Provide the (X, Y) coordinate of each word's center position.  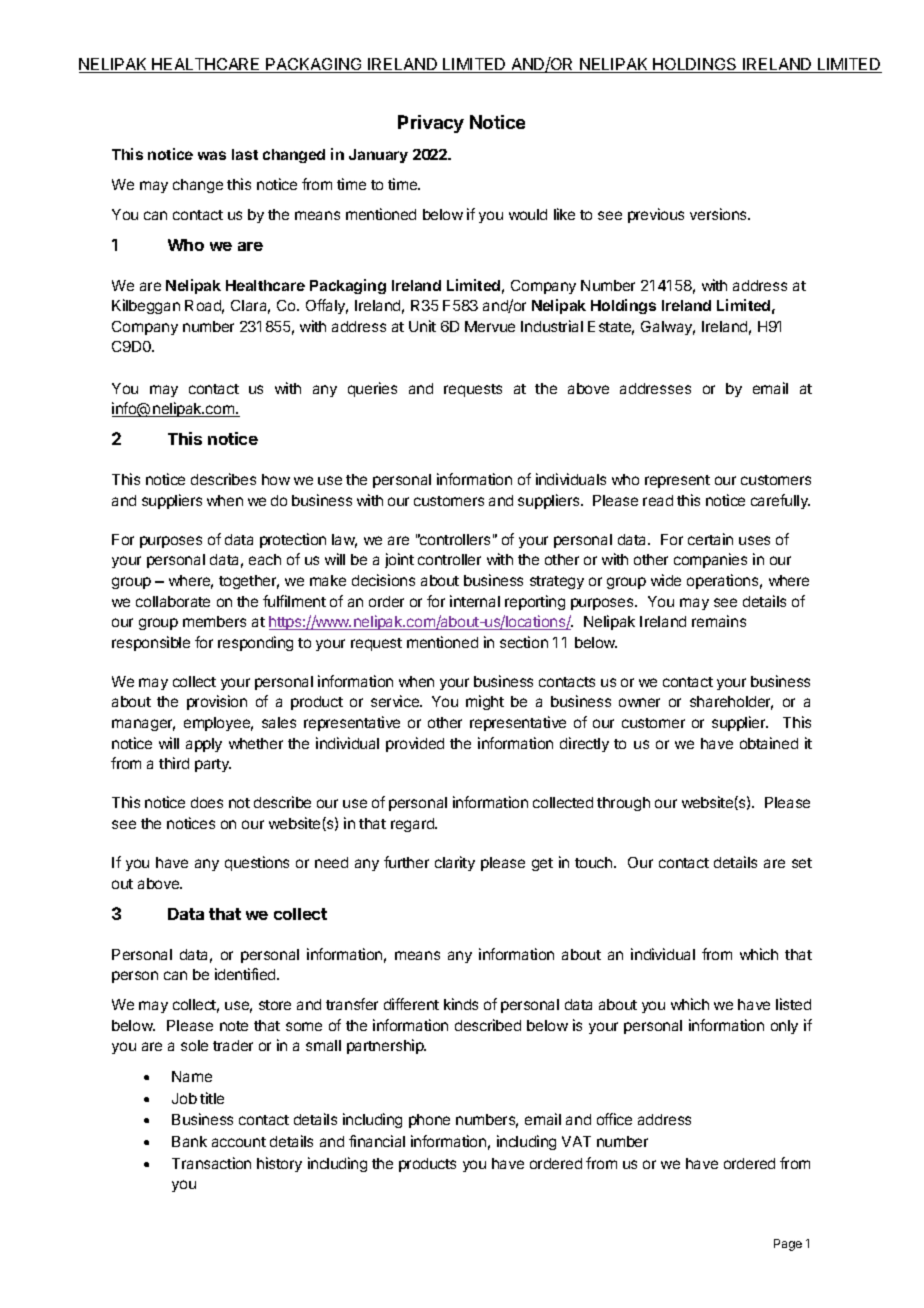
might (485, 702)
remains (719, 621)
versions (719, 214)
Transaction (211, 1163)
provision (217, 702)
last (245, 154)
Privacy (431, 124)
